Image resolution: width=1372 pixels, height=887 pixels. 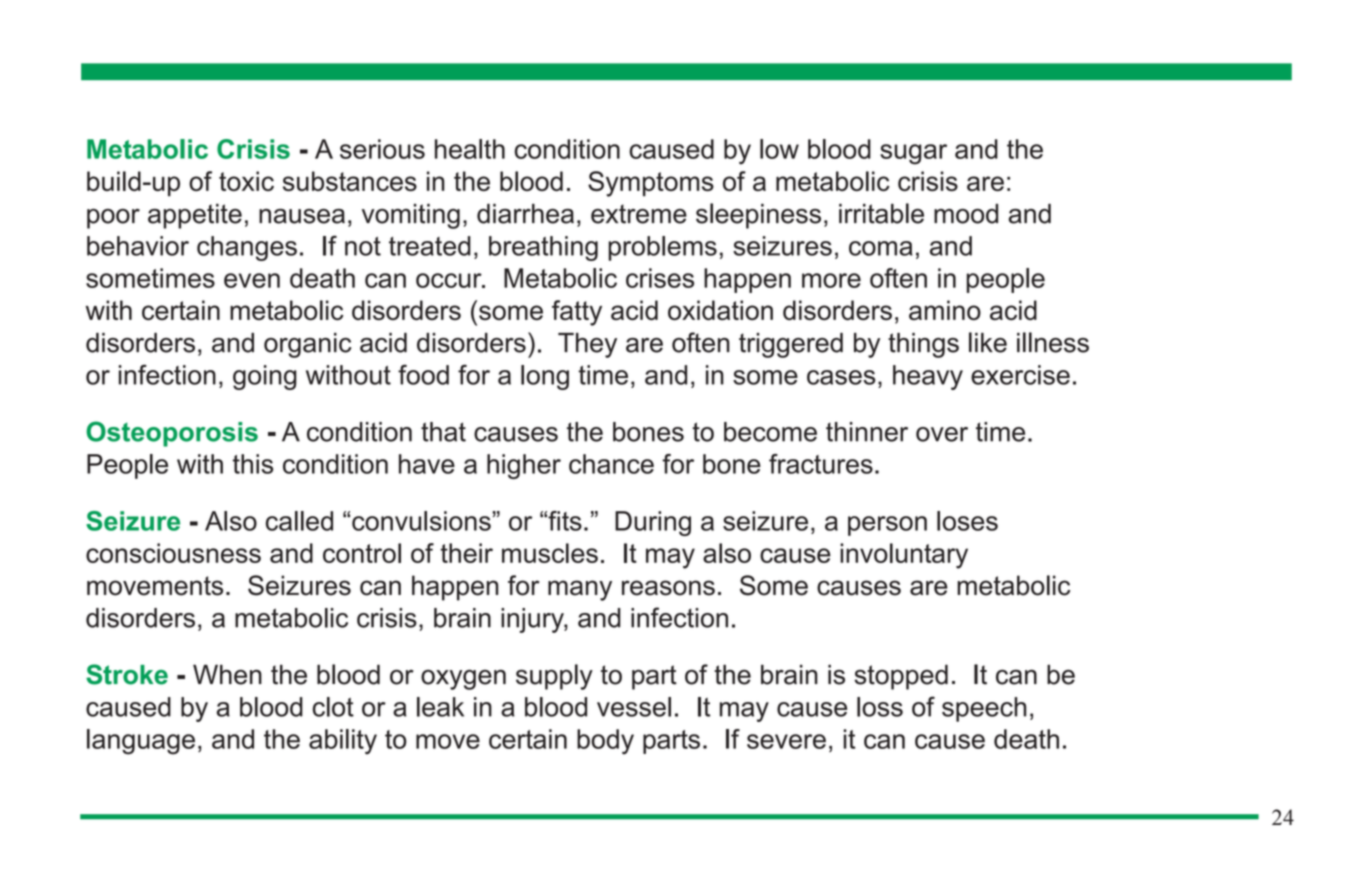 I want to click on body, so click(x=605, y=742).
